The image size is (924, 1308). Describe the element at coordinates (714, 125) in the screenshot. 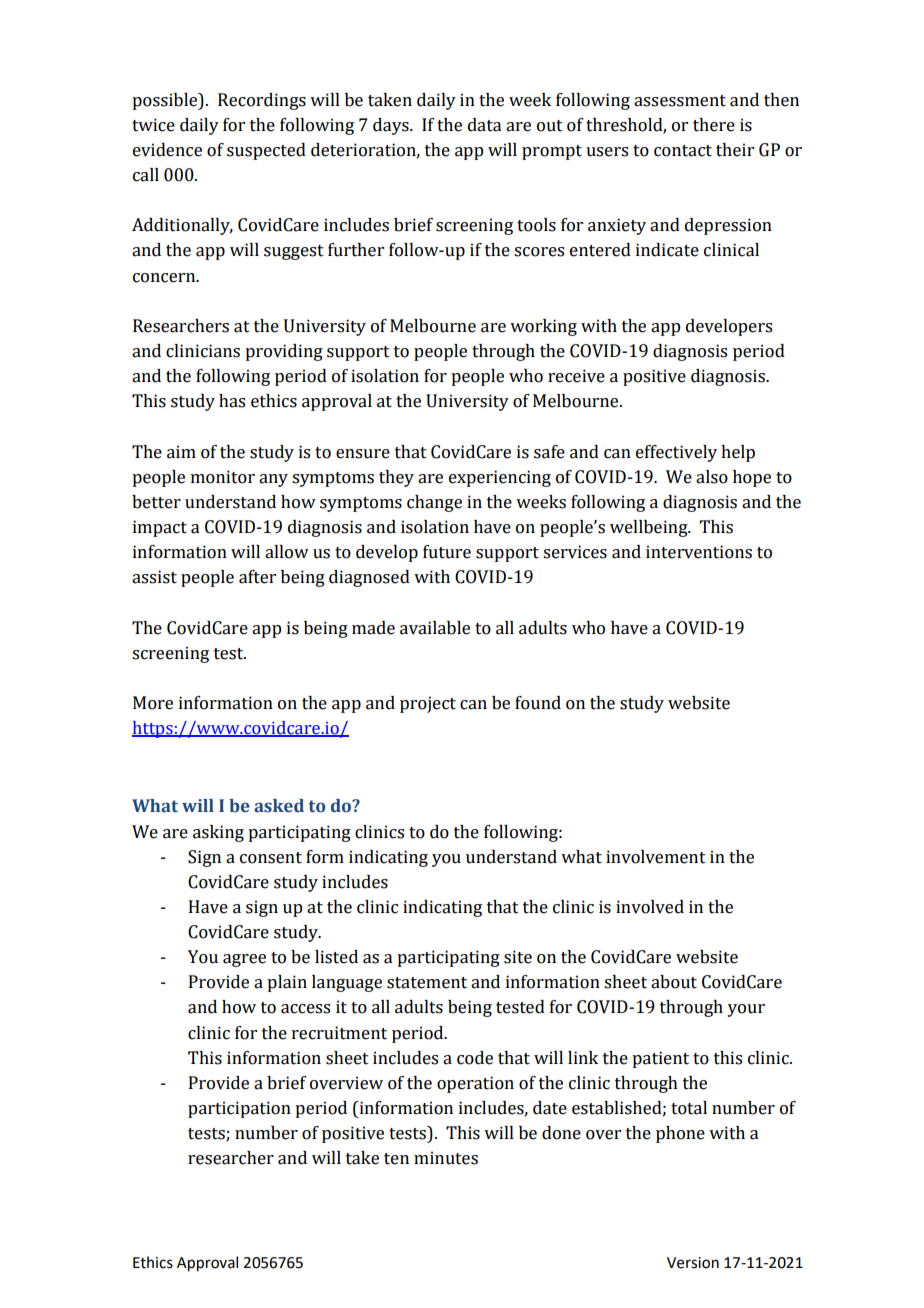

I see `there` at that location.
